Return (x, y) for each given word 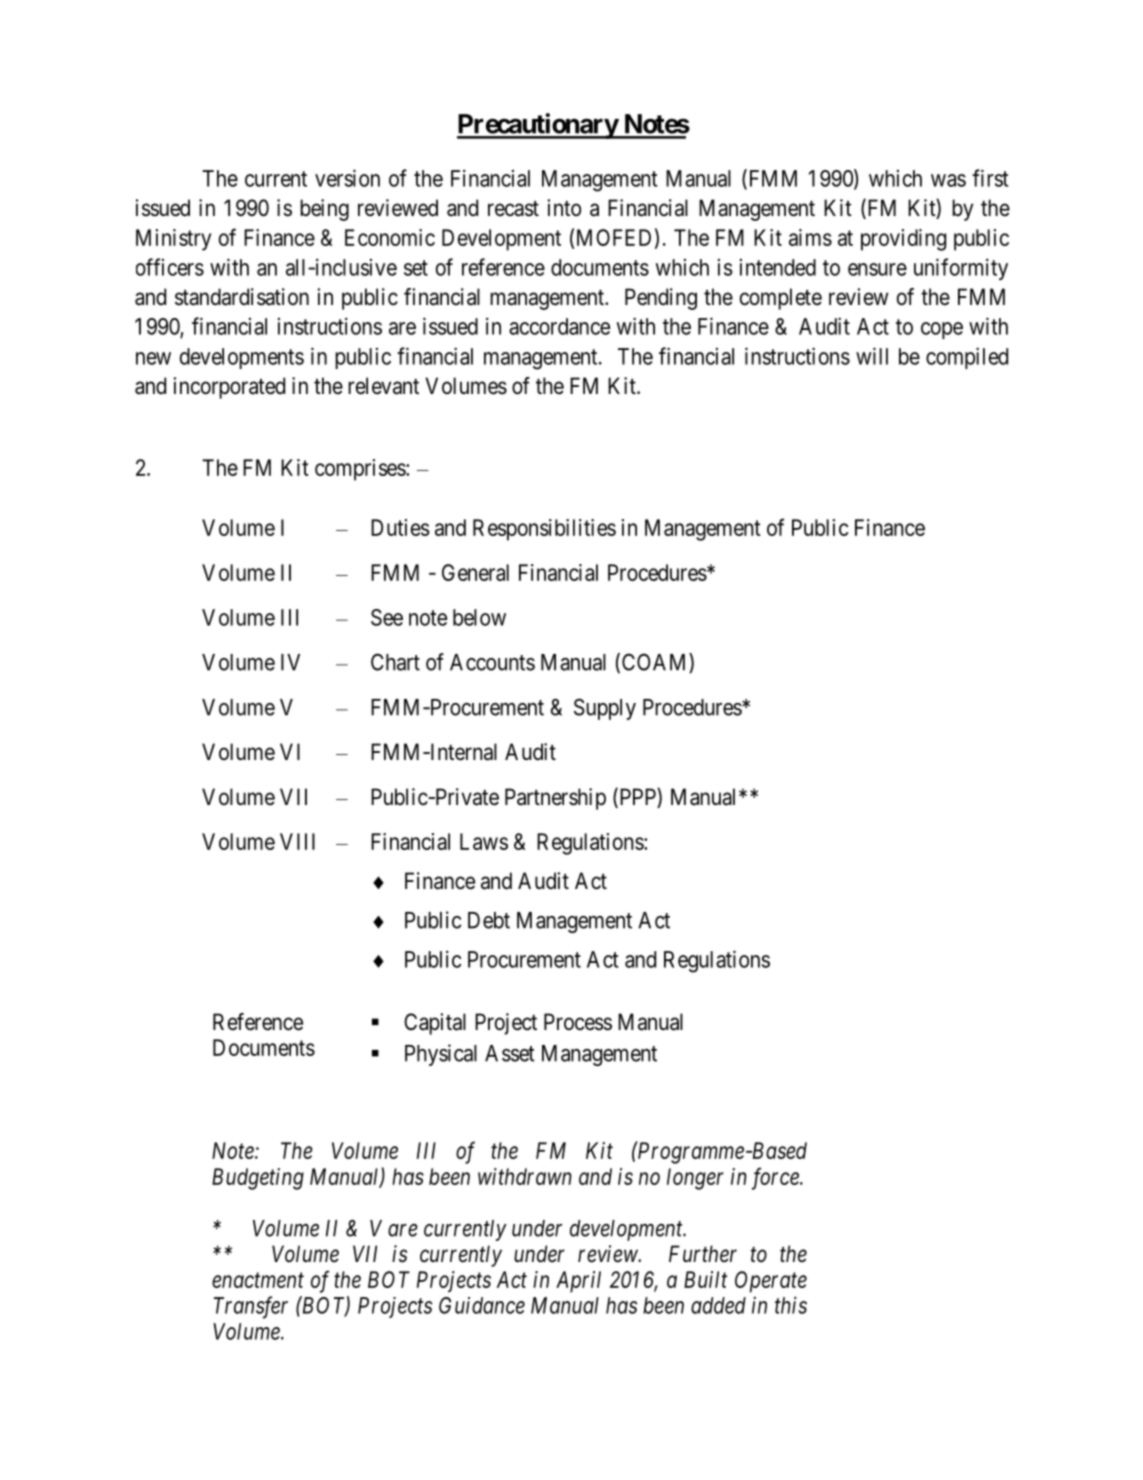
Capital (435, 1024)
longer (695, 1179)
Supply (605, 709)
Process (578, 1022)
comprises (361, 470)
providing (903, 240)
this (791, 1305)
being (324, 210)
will (872, 356)
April (578, 1282)
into (564, 207)
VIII (297, 841)
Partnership (555, 799)
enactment (258, 1280)
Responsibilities (544, 530)
